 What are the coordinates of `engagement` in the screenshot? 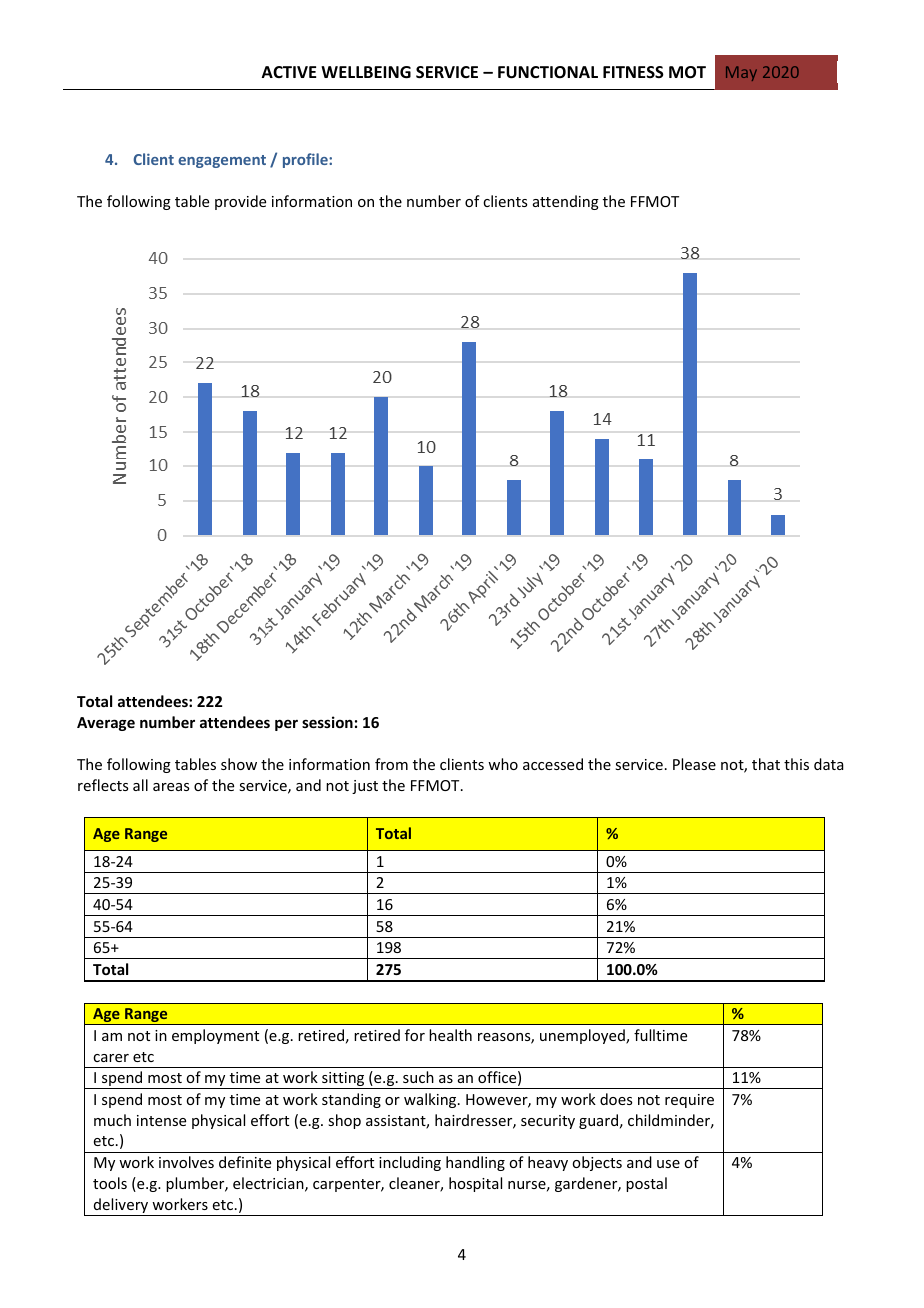 It's located at (222, 161).
